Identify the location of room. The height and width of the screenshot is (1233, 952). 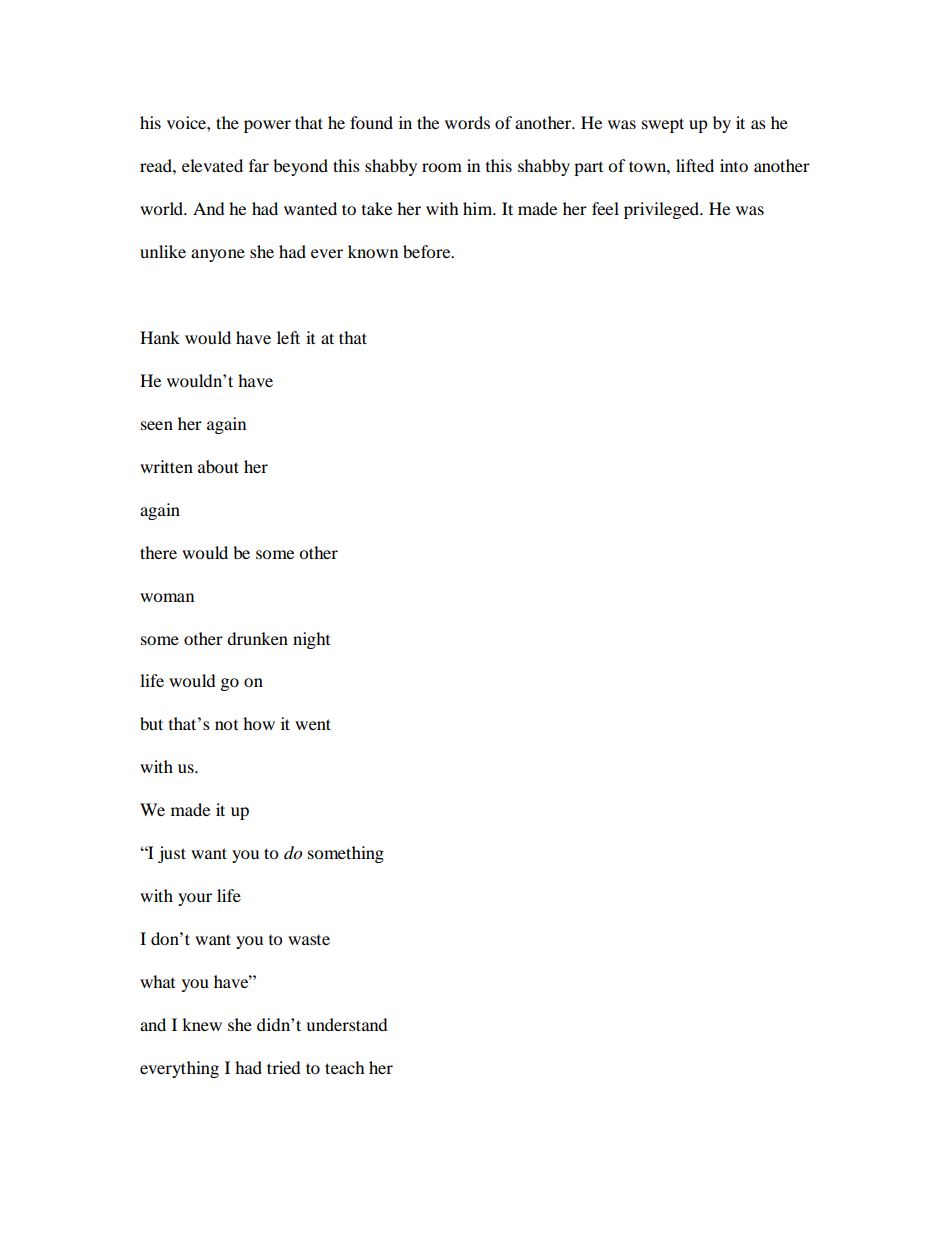
(442, 167).
